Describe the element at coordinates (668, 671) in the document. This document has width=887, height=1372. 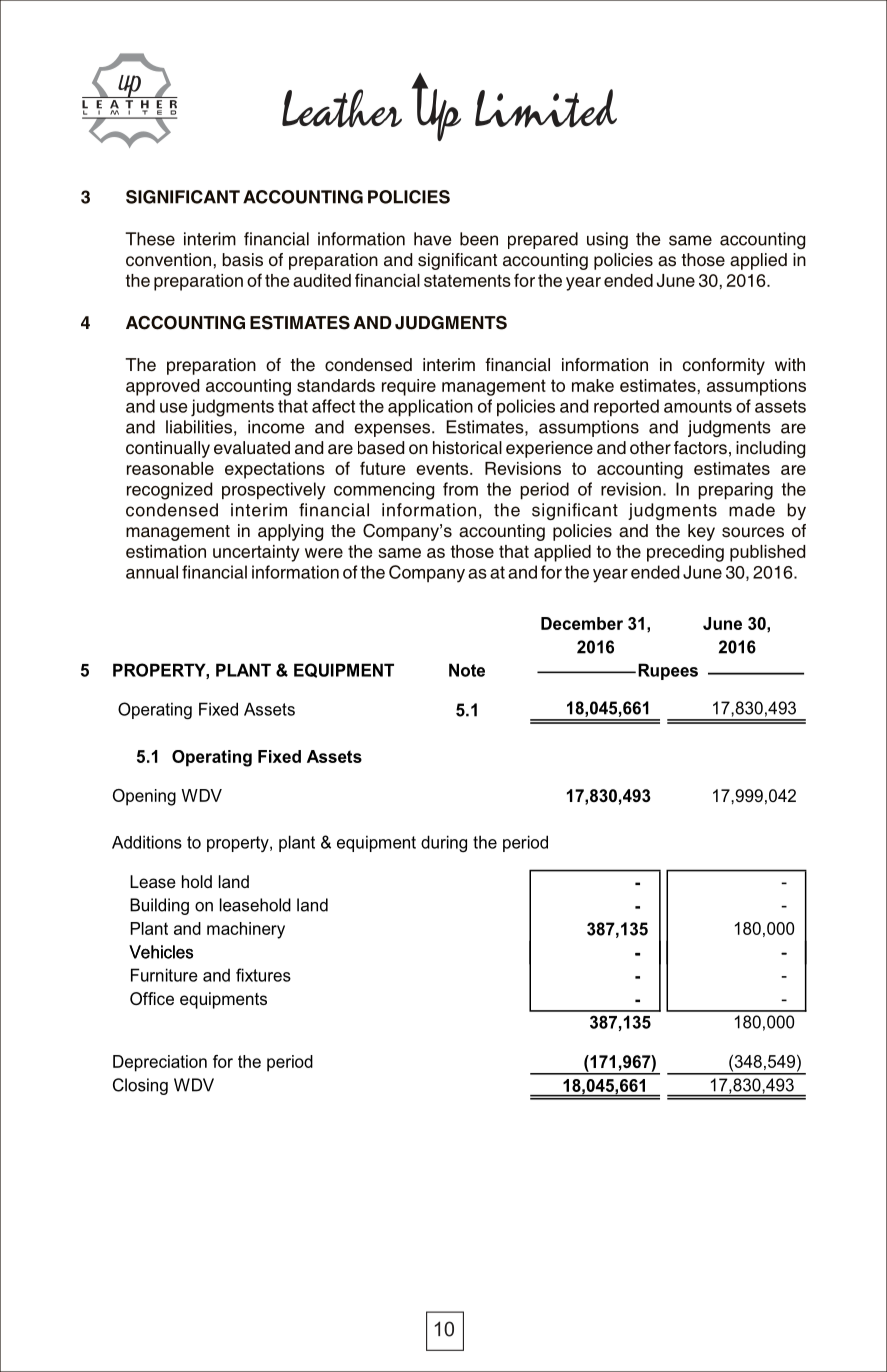
I see `Rupees` at that location.
